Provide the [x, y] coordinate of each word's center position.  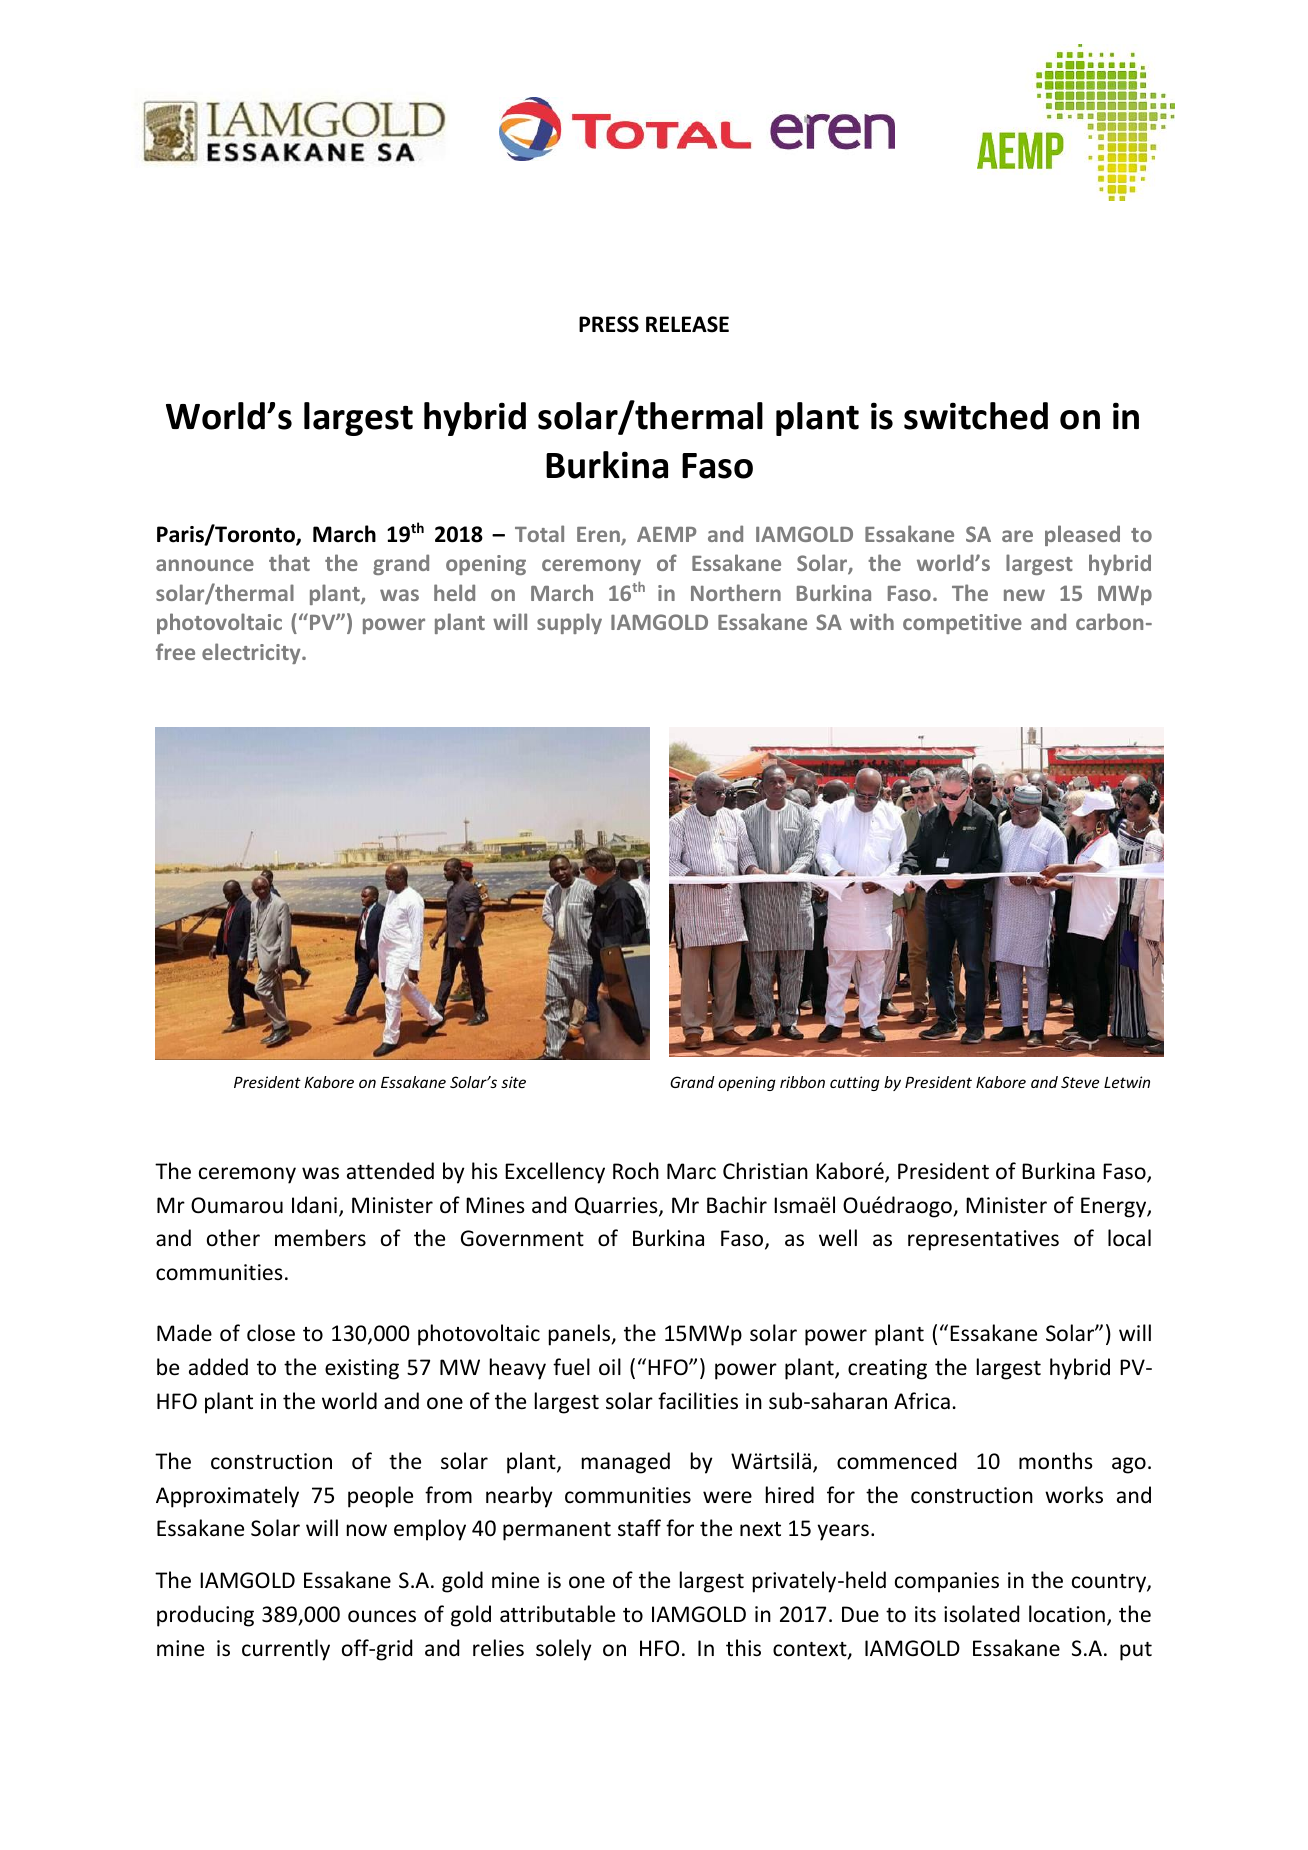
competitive [962, 624]
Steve [1080, 1082]
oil [610, 1367]
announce [205, 565]
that [289, 562]
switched [976, 416]
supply [569, 623]
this [743, 1648]
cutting [855, 1083]
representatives [983, 1240]
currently [286, 1650]
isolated [981, 1614]
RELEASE [687, 324]
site [513, 1082]
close [271, 1333]
